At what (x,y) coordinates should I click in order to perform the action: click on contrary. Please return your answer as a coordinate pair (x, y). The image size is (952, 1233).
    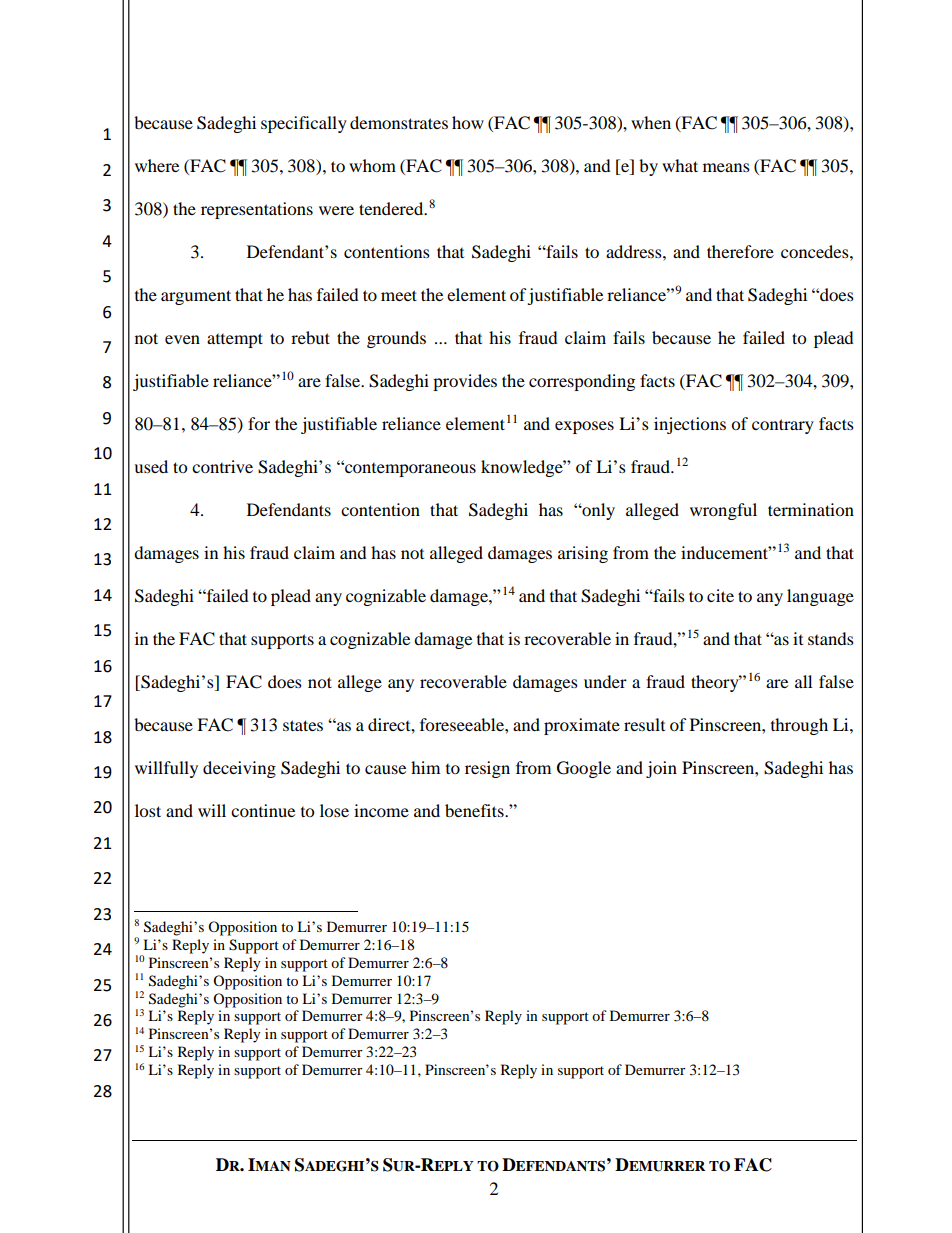
    Looking at the image, I should click on (783, 426).
